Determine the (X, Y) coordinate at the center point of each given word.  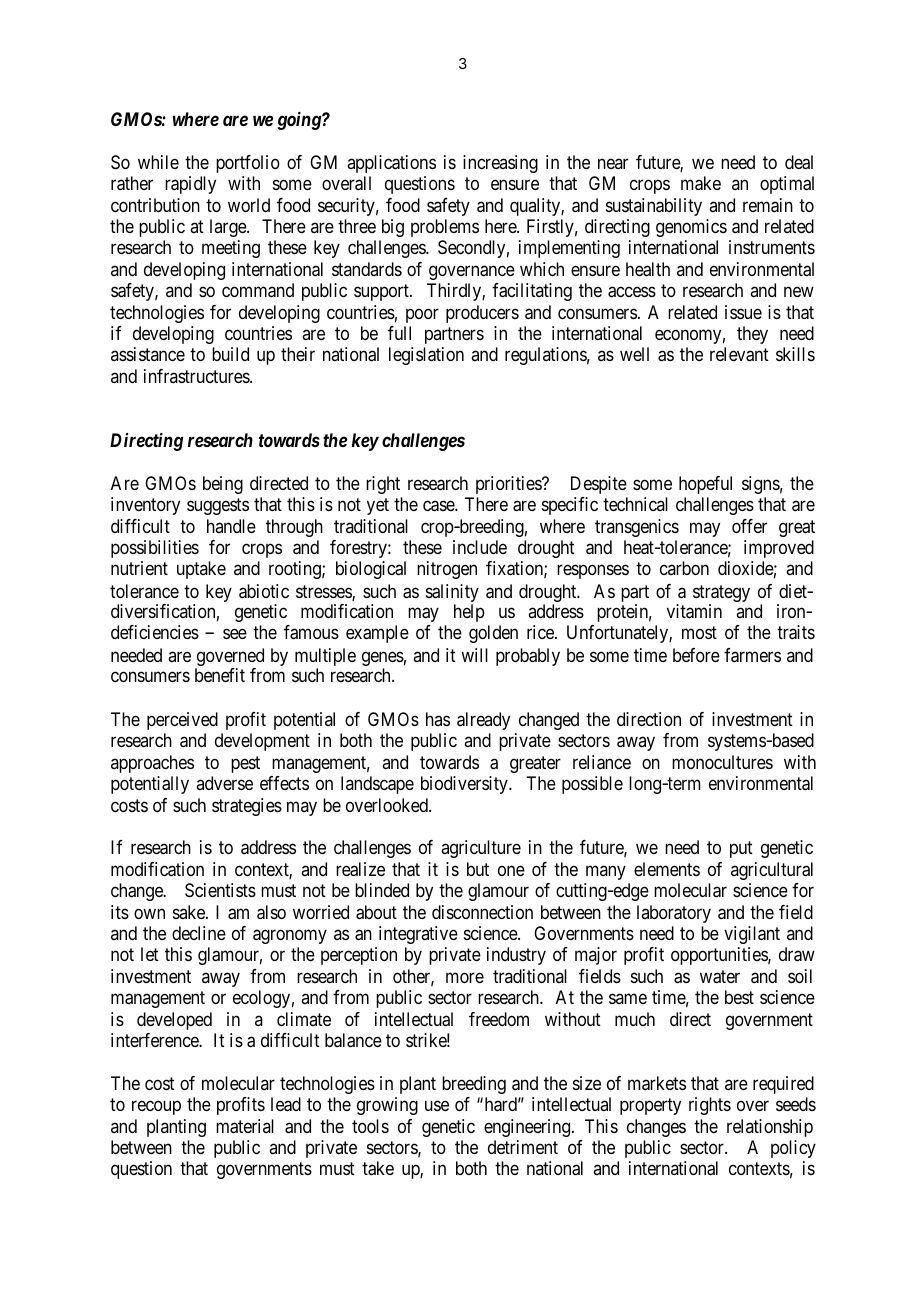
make (701, 183)
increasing (500, 164)
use (437, 1105)
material (245, 1126)
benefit (220, 675)
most (699, 633)
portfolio (248, 164)
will (474, 655)
